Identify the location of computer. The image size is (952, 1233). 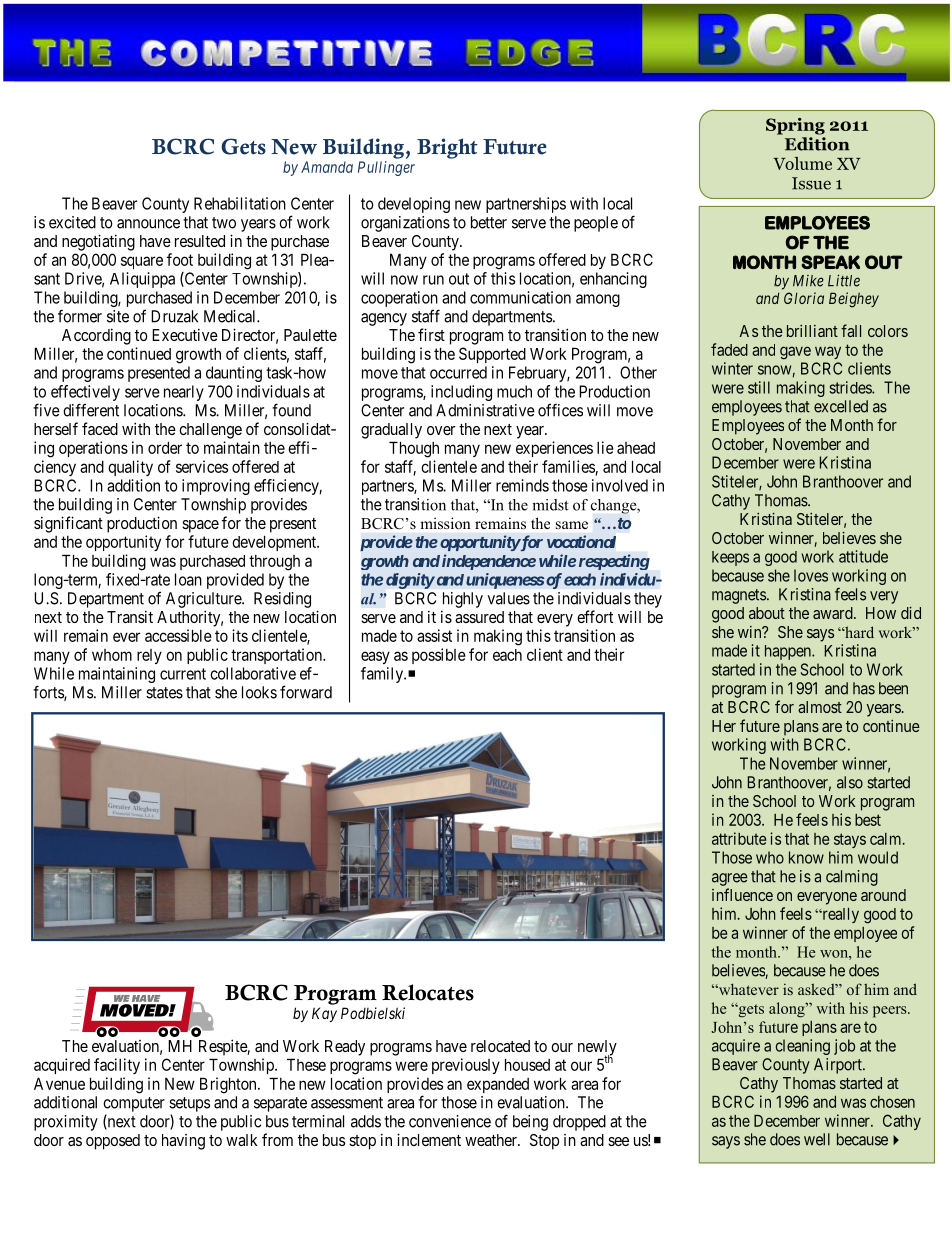
(134, 1104).
